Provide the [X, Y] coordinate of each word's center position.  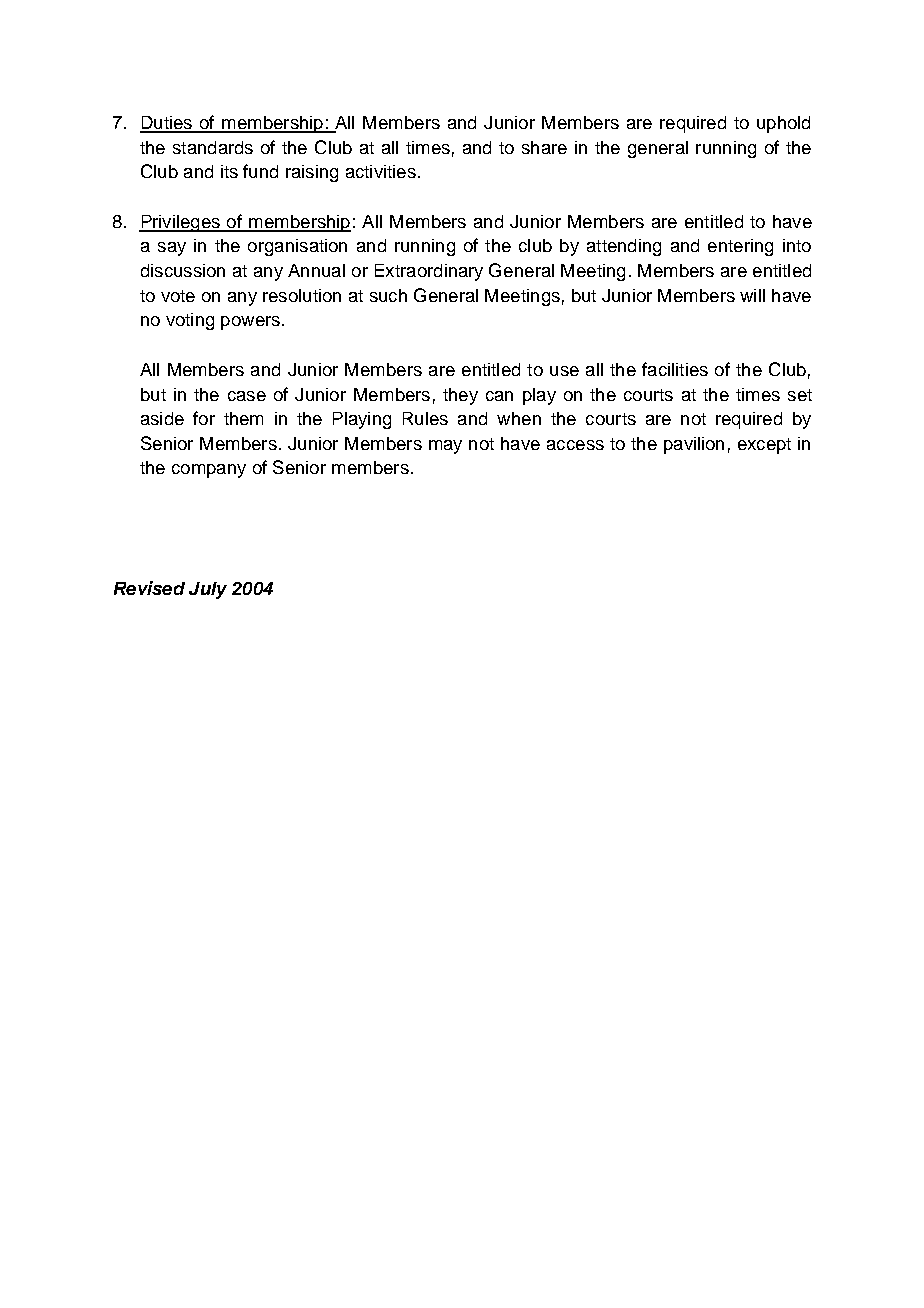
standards [213, 147]
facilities [675, 369]
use [564, 371]
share [544, 147]
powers [250, 323]
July [208, 590]
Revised [149, 588]
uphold [783, 124]
